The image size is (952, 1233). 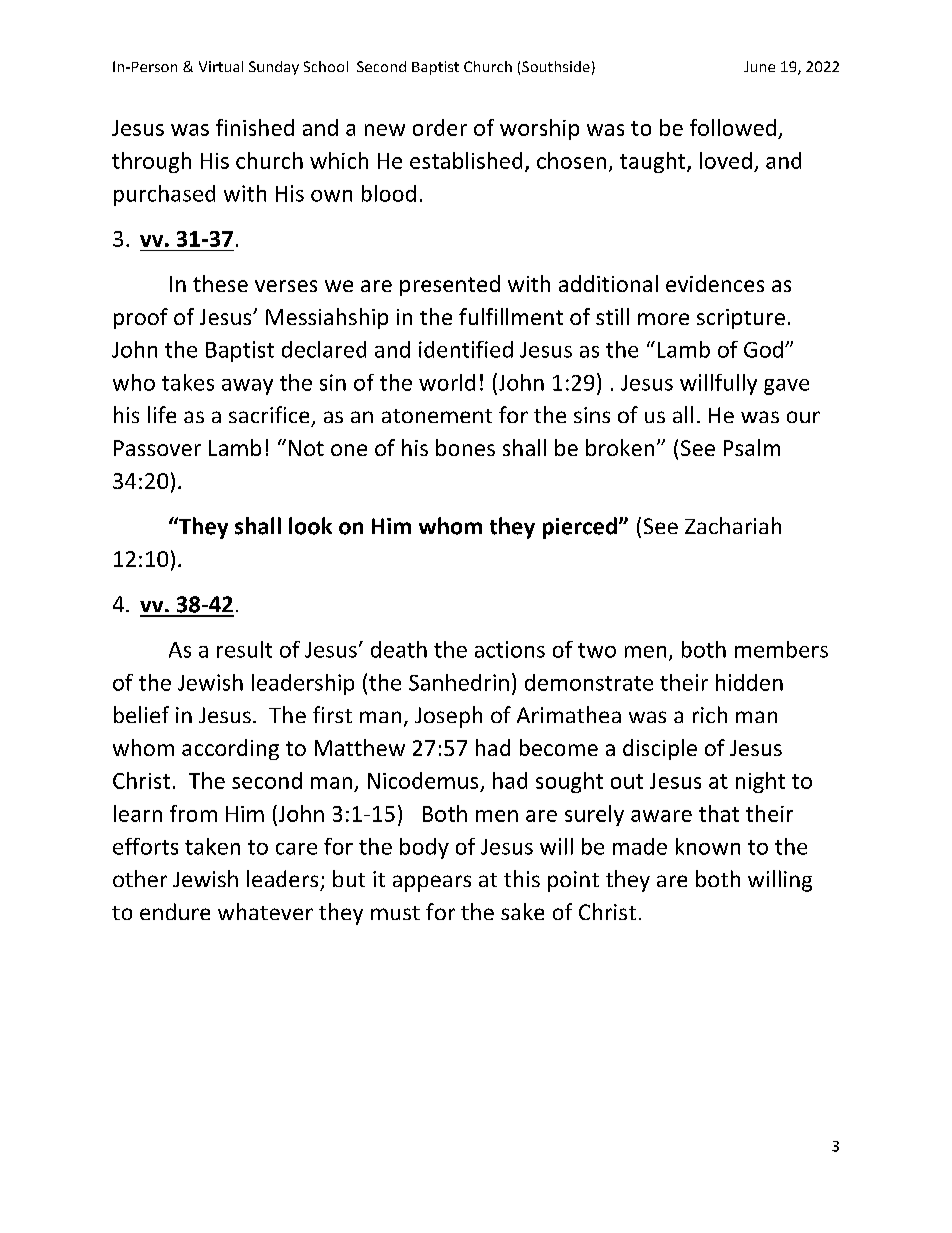 I want to click on June, so click(x=759, y=66).
